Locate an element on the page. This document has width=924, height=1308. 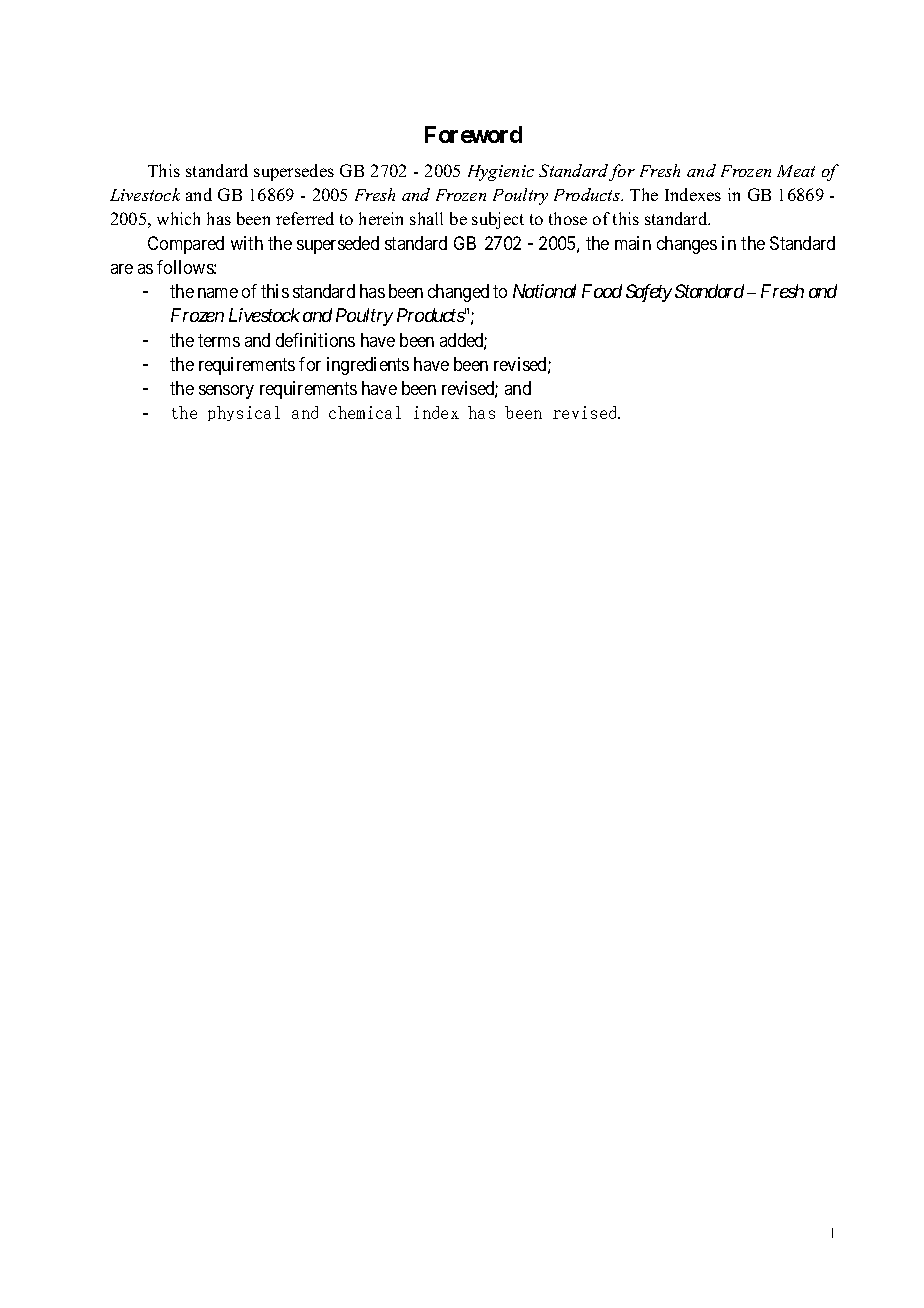
terms is located at coordinates (219, 340).
